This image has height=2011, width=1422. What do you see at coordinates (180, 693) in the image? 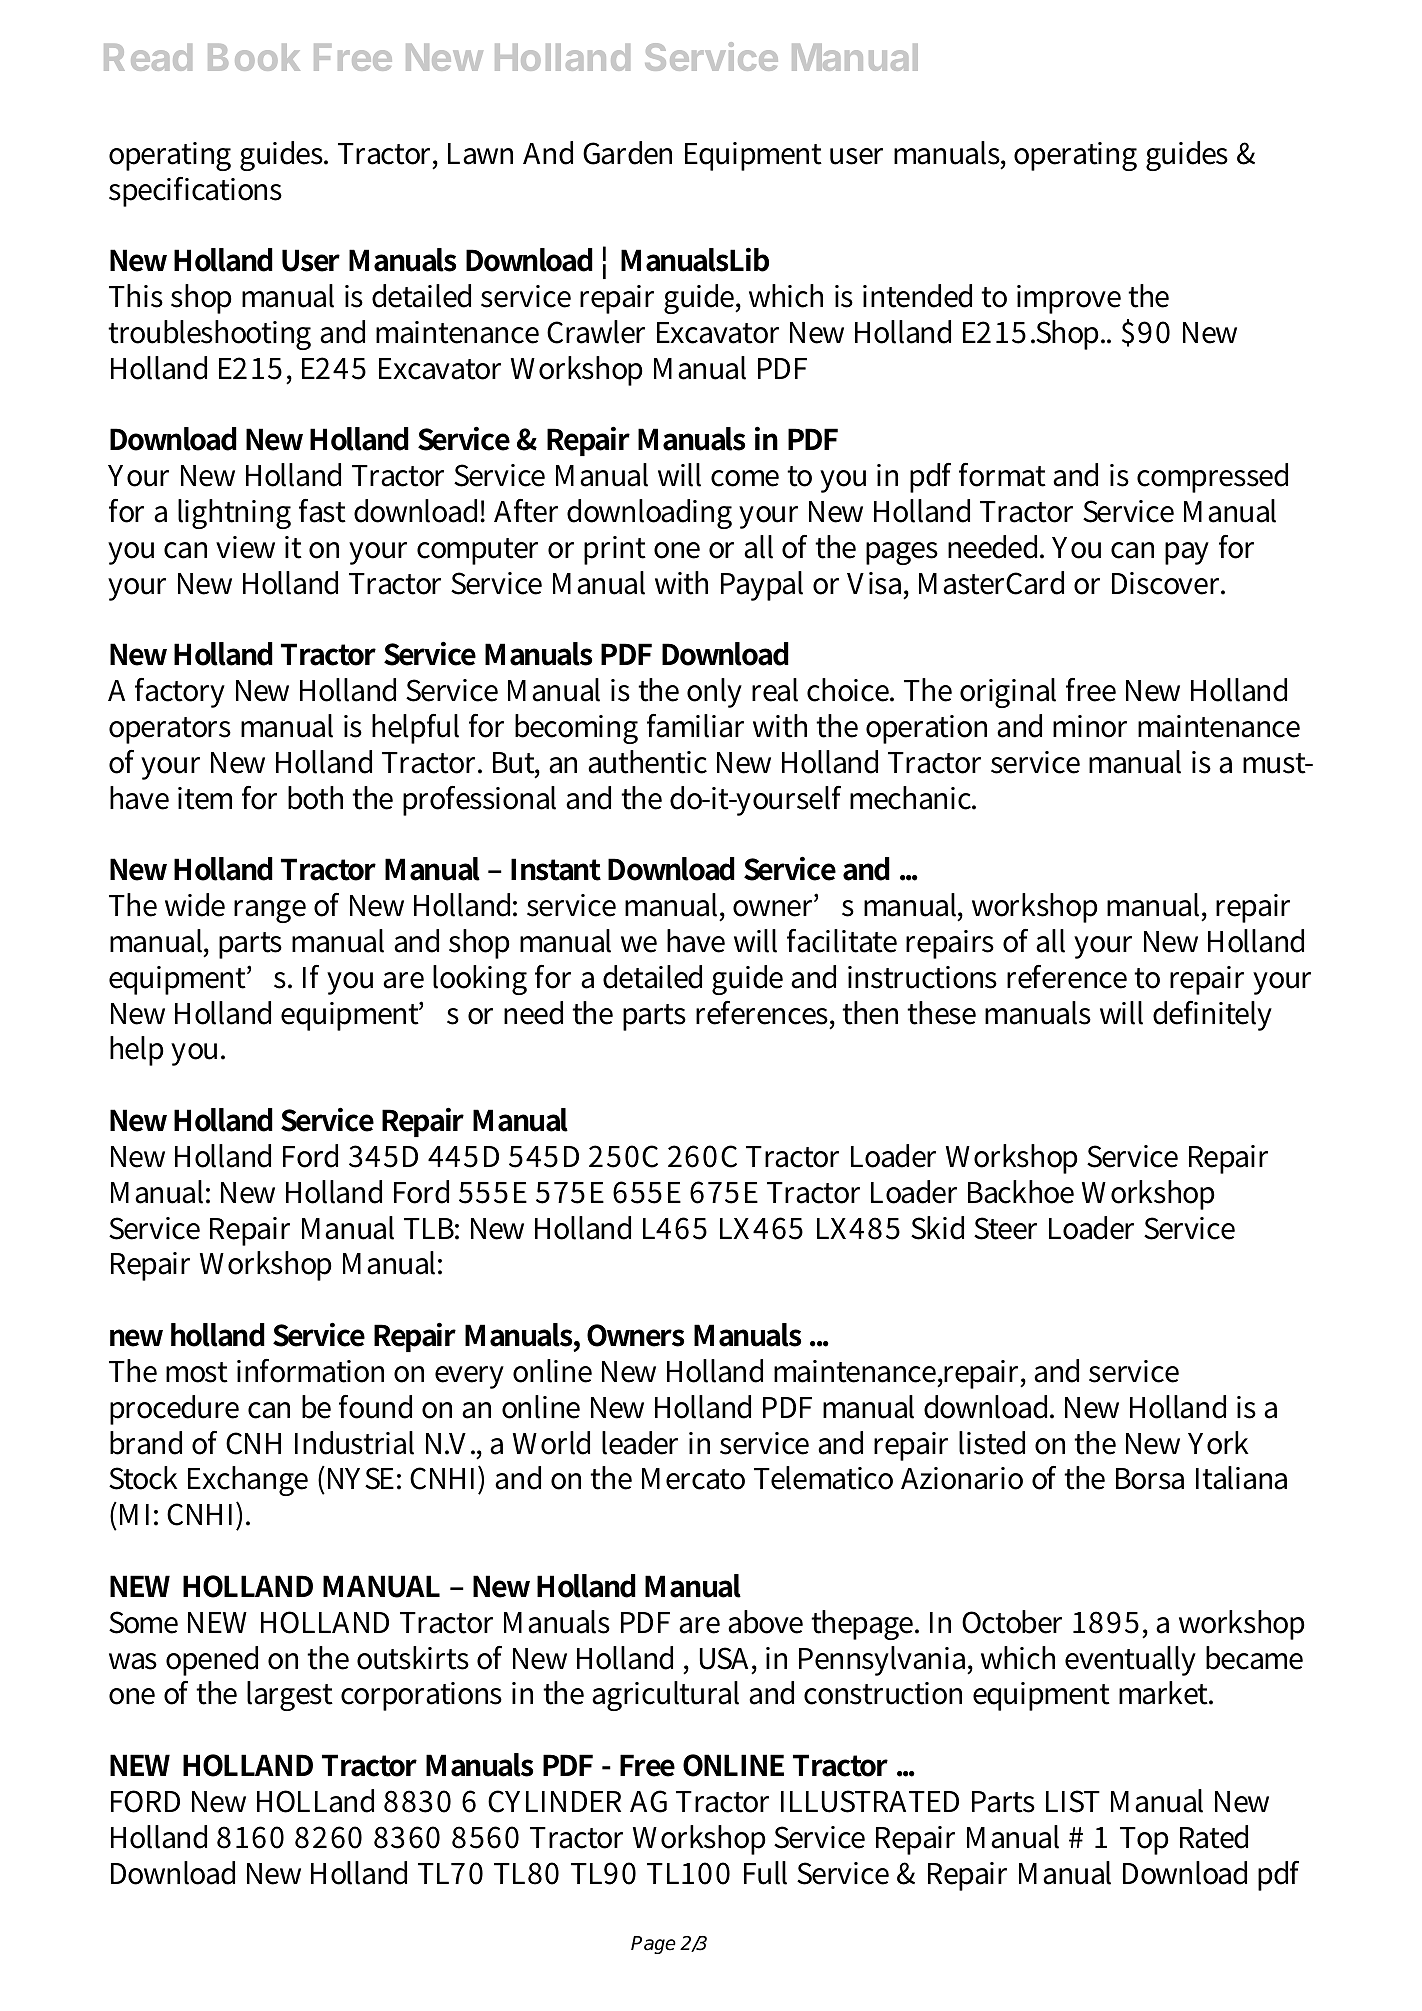
I see `factory` at bounding box center [180, 693].
